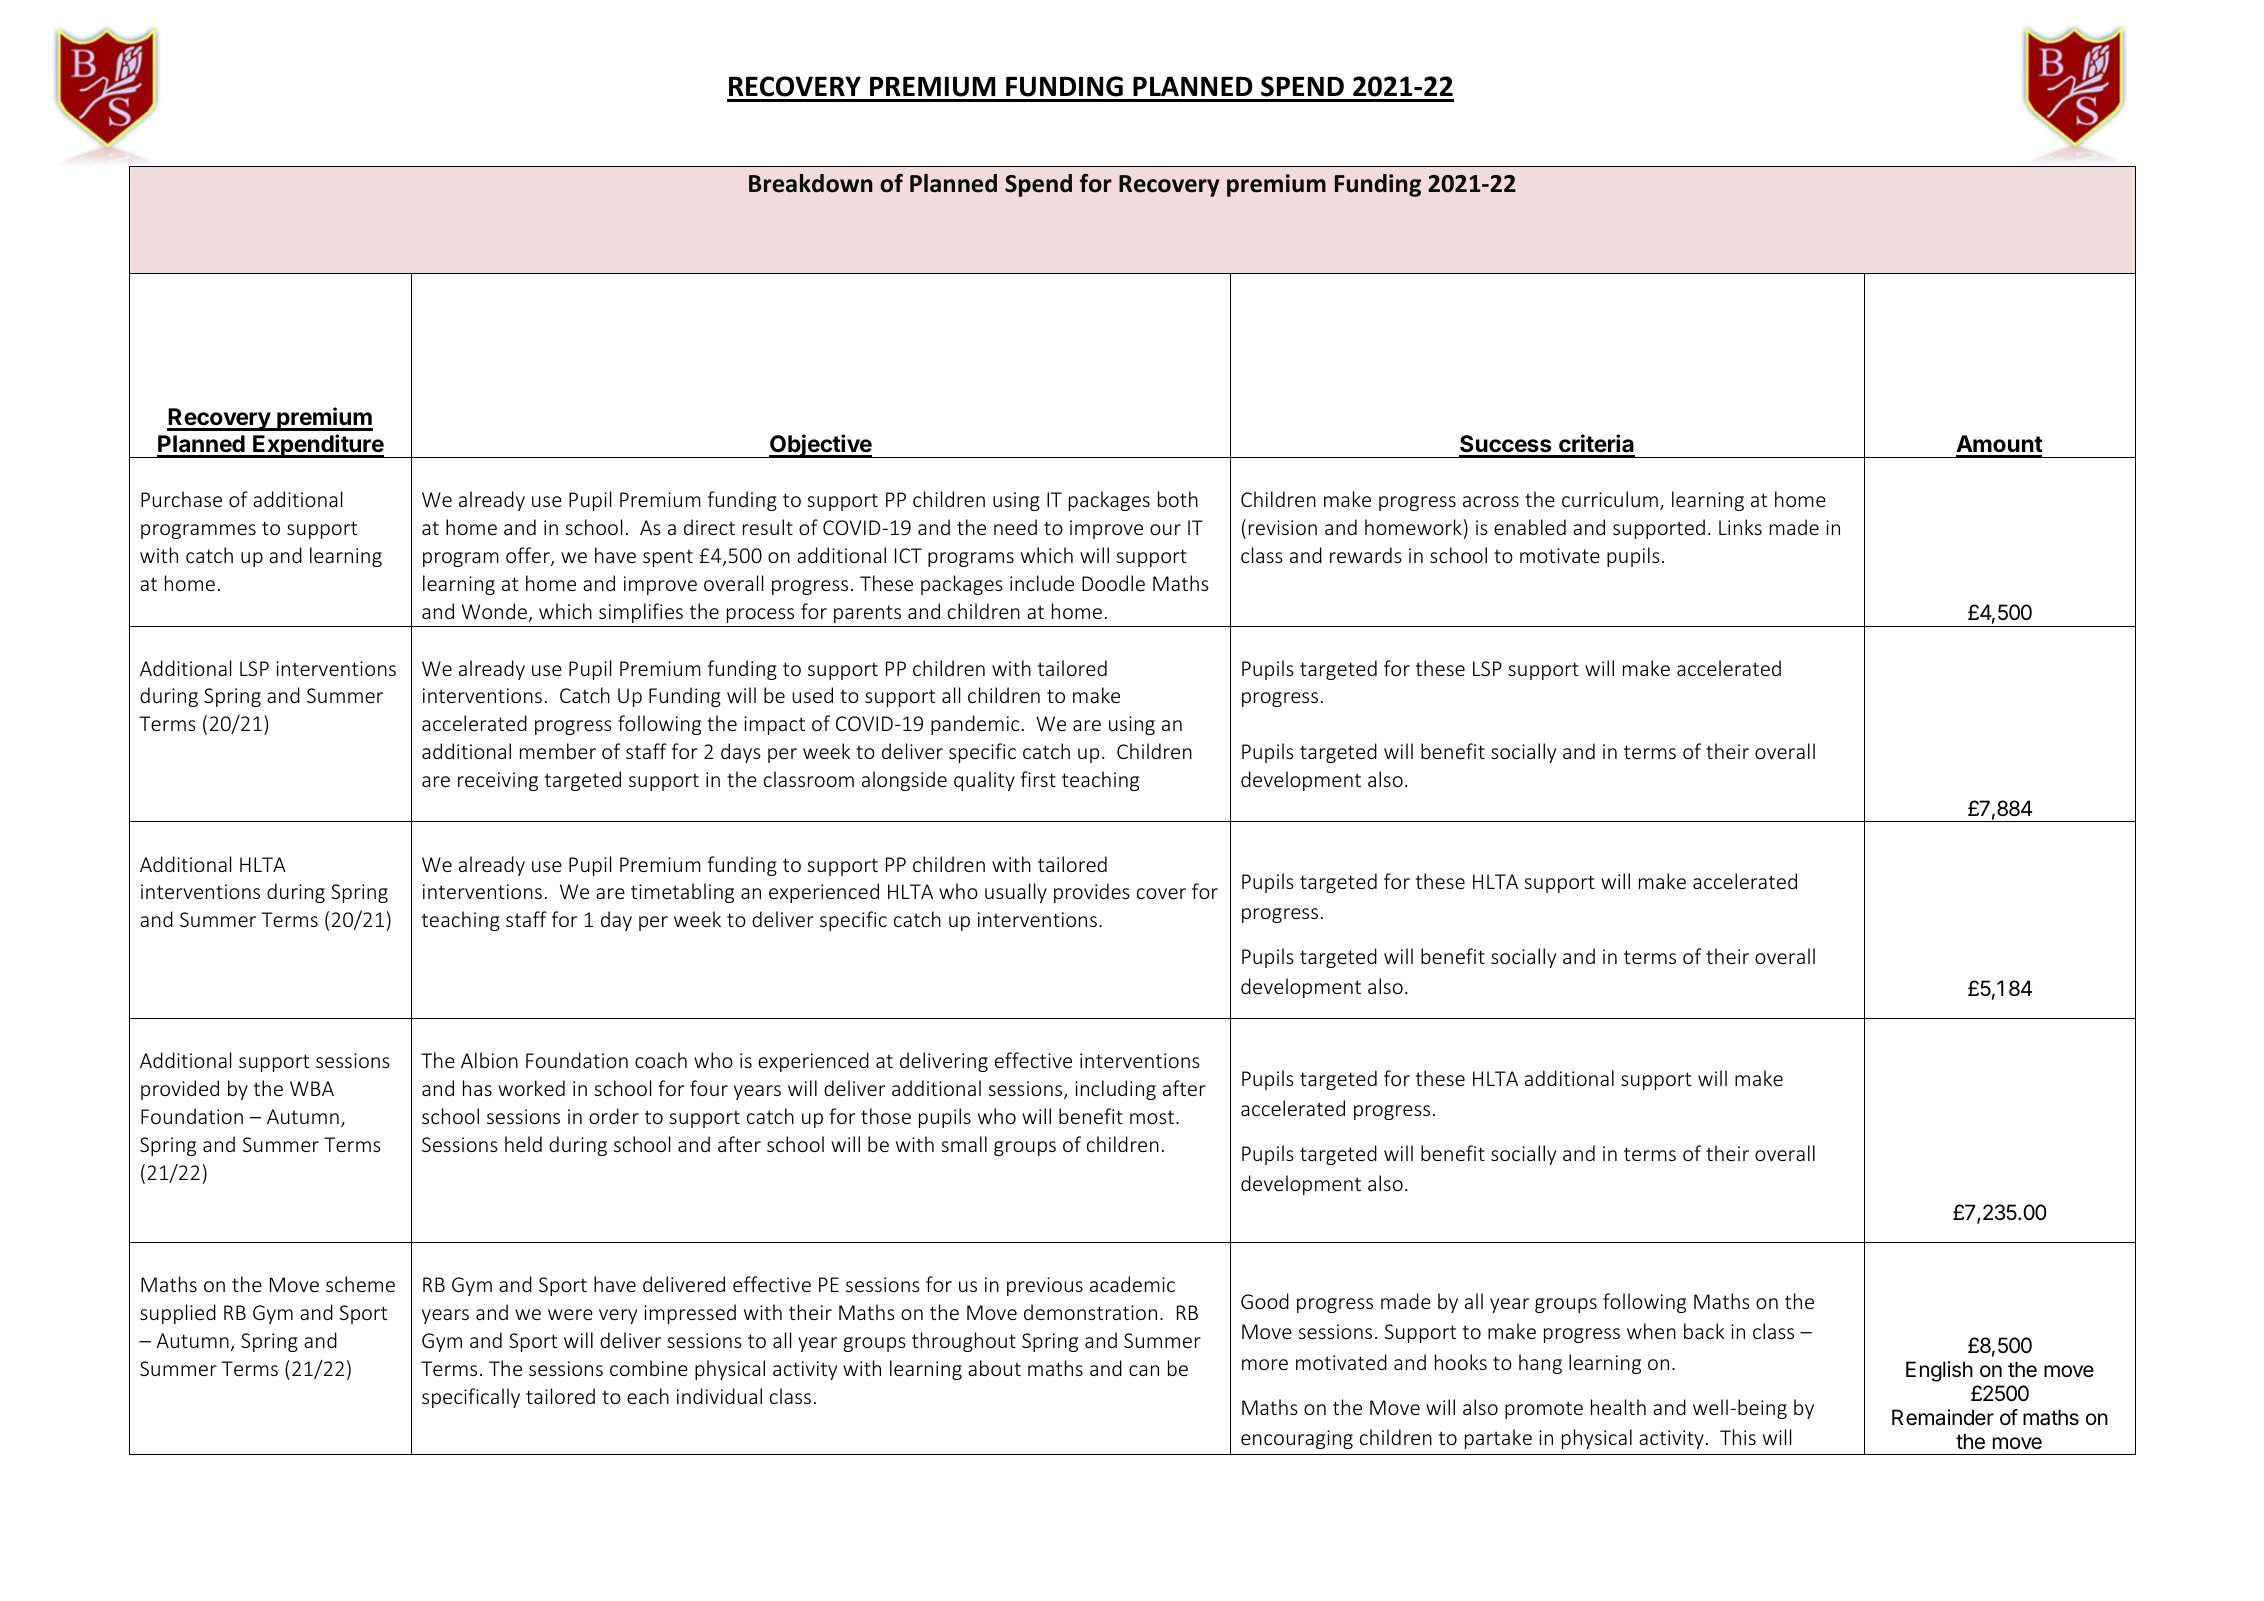 The image size is (2264, 1601). I want to click on small, so click(964, 1144).
